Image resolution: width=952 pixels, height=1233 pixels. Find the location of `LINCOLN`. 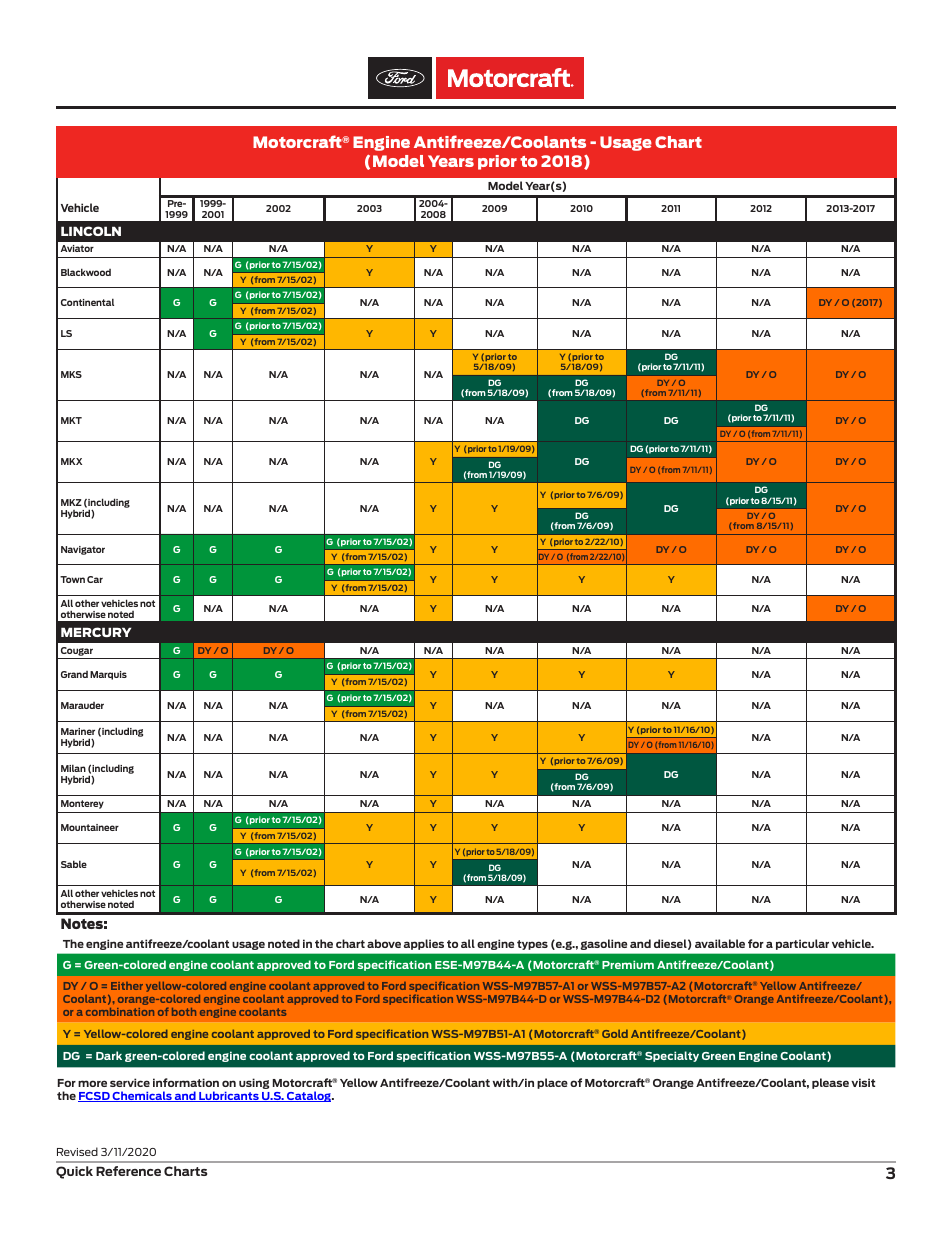

LINCOLN is located at coordinates (91, 231).
